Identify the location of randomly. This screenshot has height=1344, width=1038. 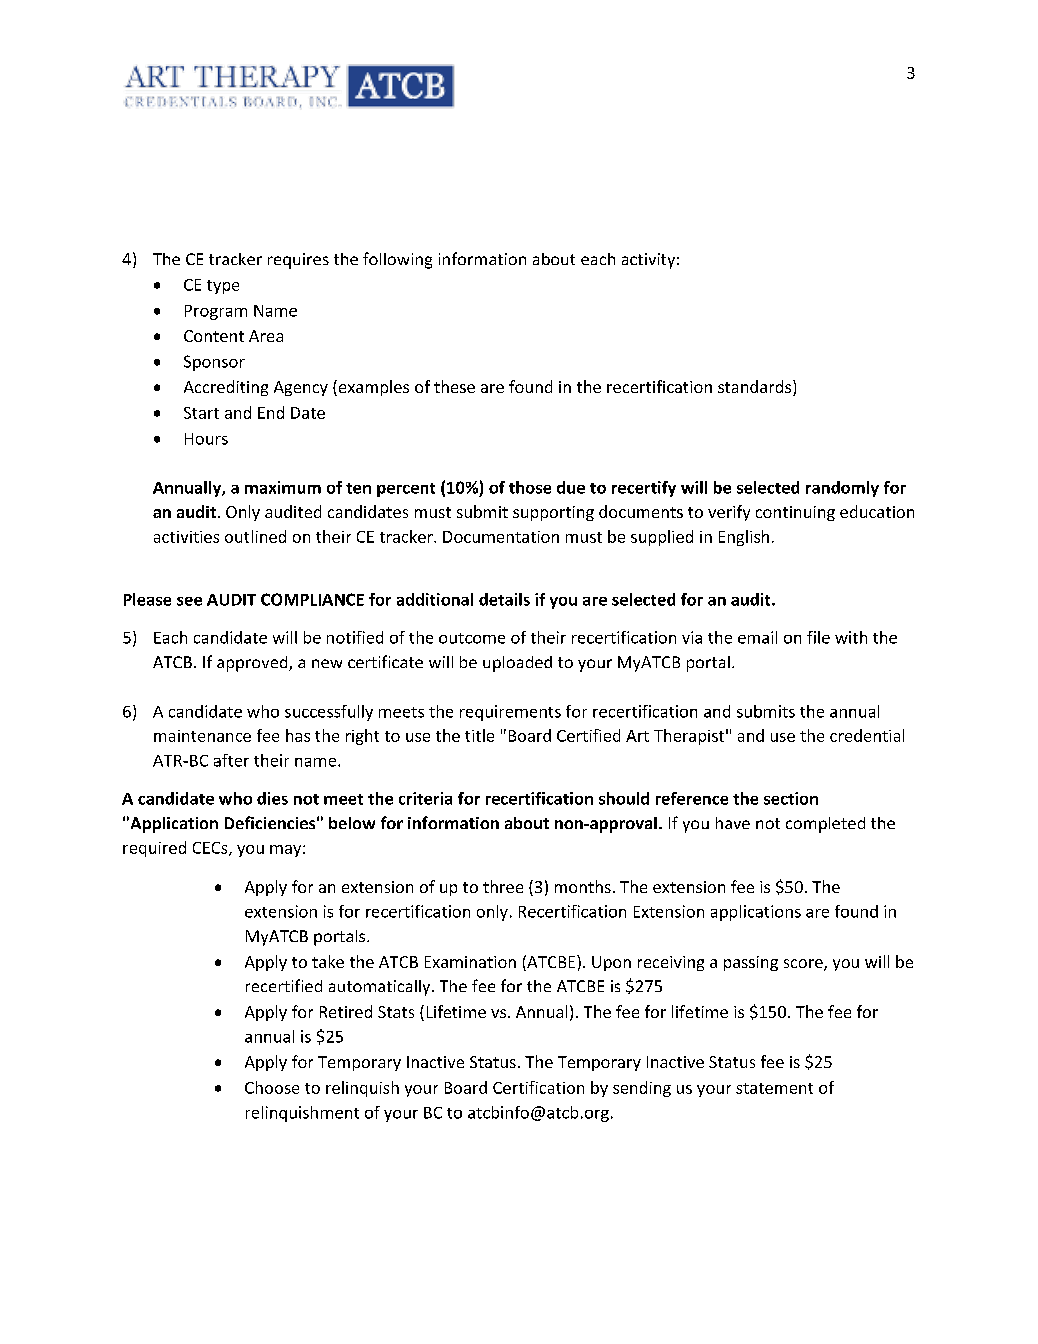
(842, 489).
